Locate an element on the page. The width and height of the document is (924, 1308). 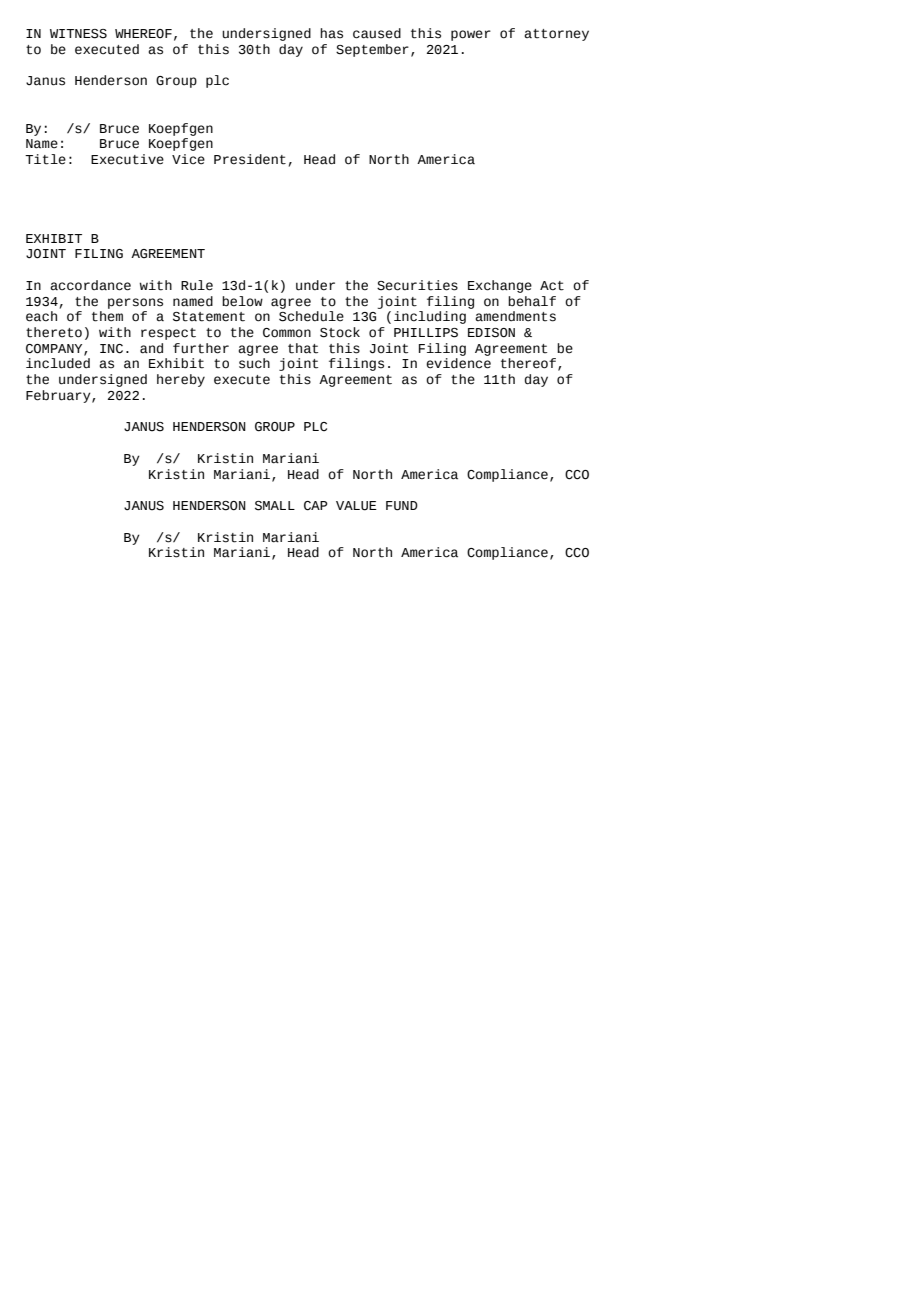
has is located at coordinates (331, 33).
